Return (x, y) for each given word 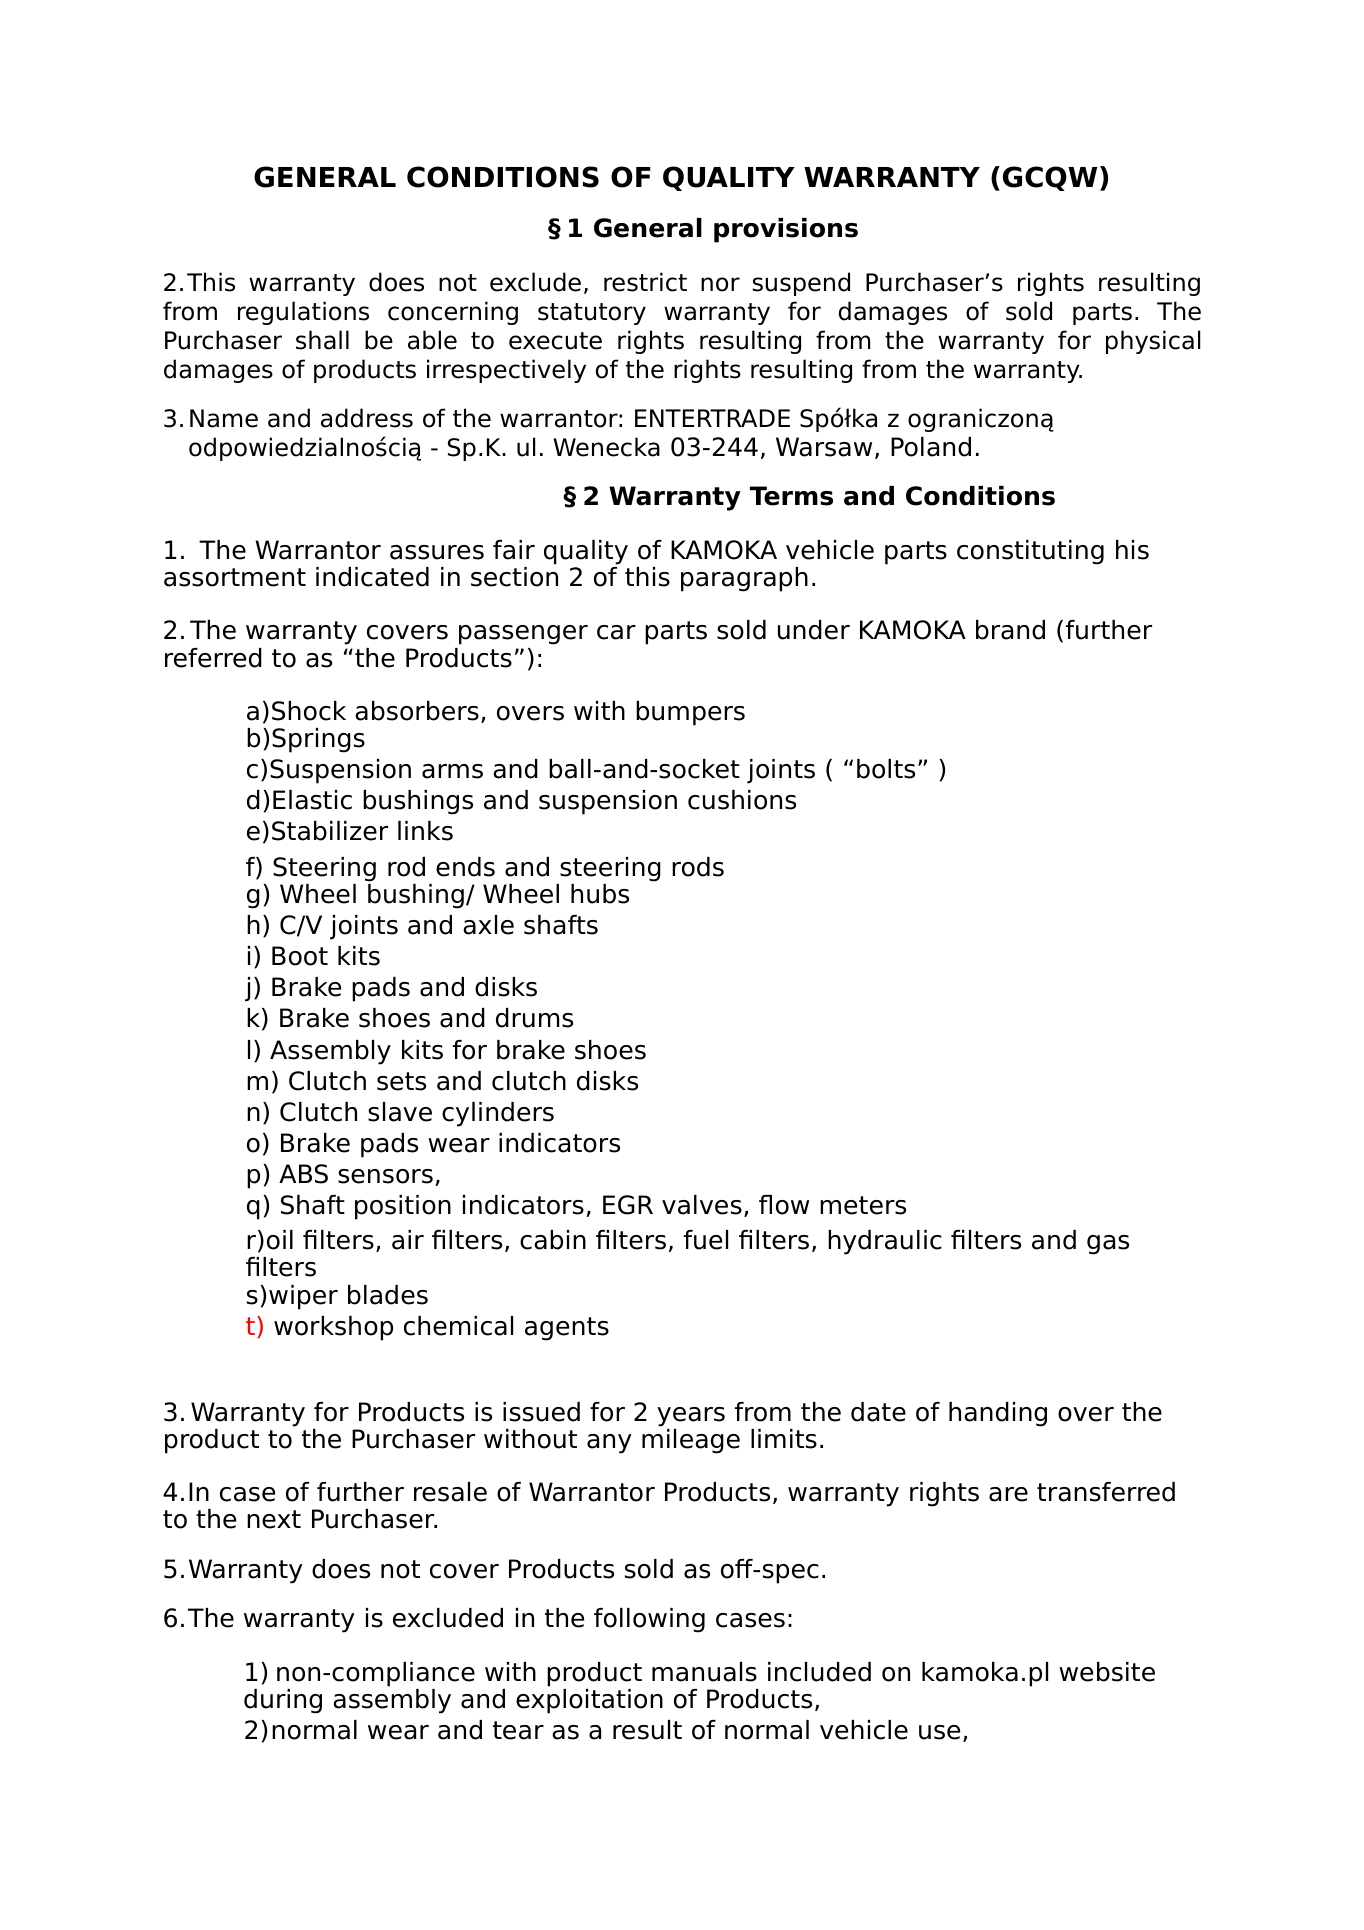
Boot (300, 956)
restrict (645, 282)
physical (1153, 342)
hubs (600, 894)
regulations (303, 313)
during (283, 1701)
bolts (886, 769)
